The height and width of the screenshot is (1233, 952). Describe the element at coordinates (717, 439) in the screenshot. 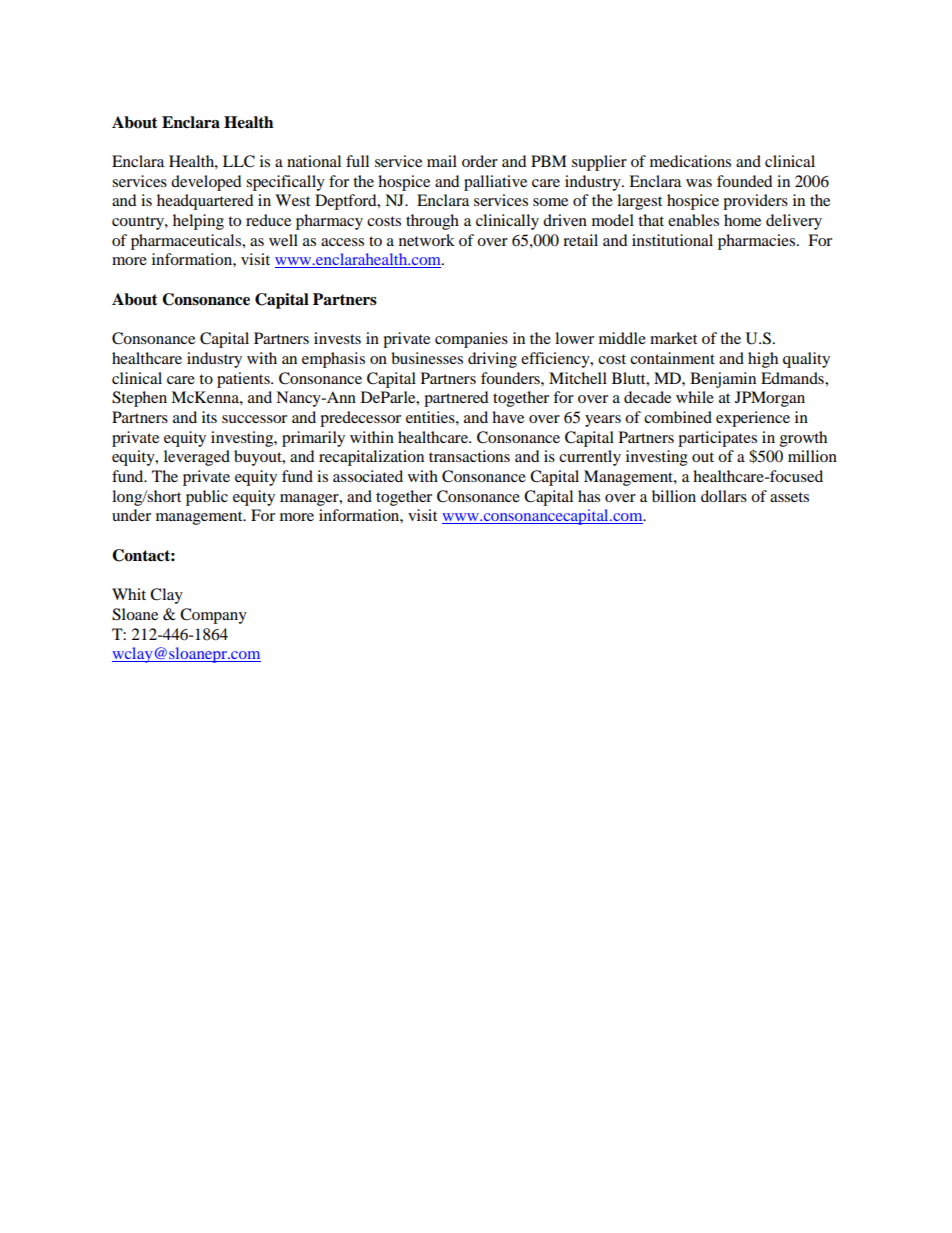

I see `participates` at that location.
